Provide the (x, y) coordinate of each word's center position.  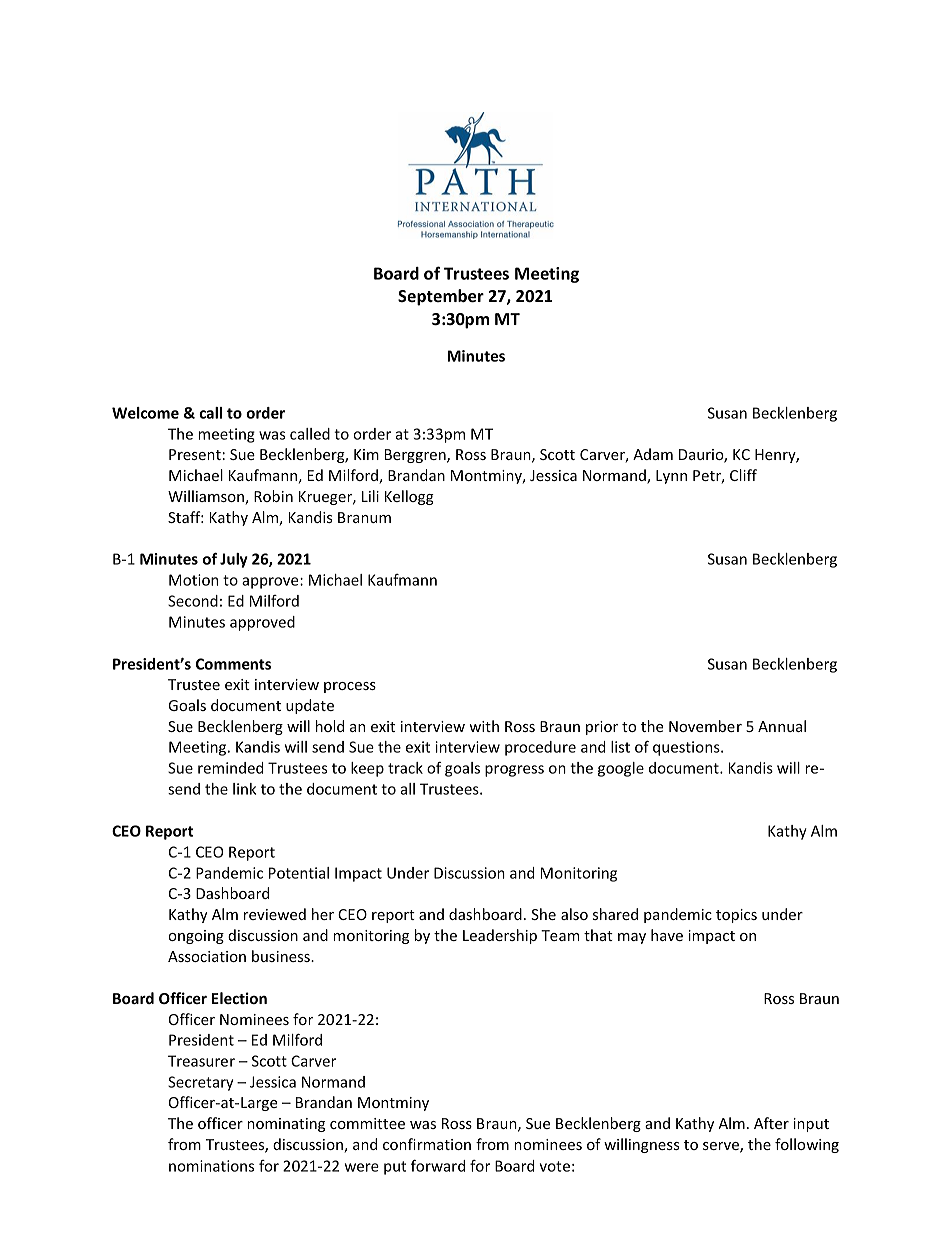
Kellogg (409, 497)
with (484, 726)
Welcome (145, 413)
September (441, 297)
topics (736, 916)
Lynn (671, 477)
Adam (653, 454)
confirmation (427, 1144)
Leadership (500, 936)
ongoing (196, 937)
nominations (211, 1166)
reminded (231, 768)
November (705, 726)
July (234, 560)
